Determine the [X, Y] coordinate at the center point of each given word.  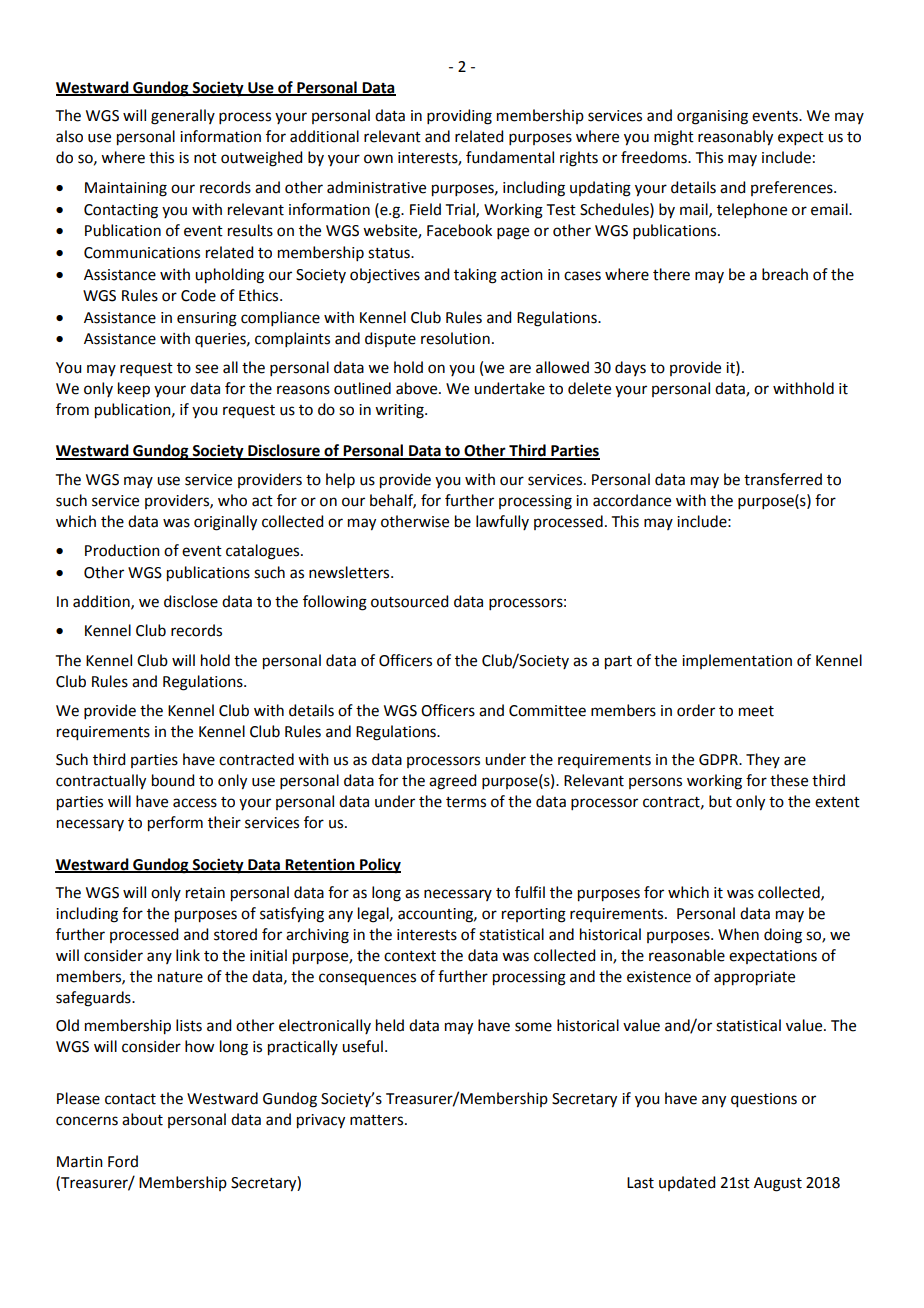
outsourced [409, 601]
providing [459, 117]
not [205, 158]
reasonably [735, 138]
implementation [737, 661]
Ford [123, 1161]
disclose [191, 601]
